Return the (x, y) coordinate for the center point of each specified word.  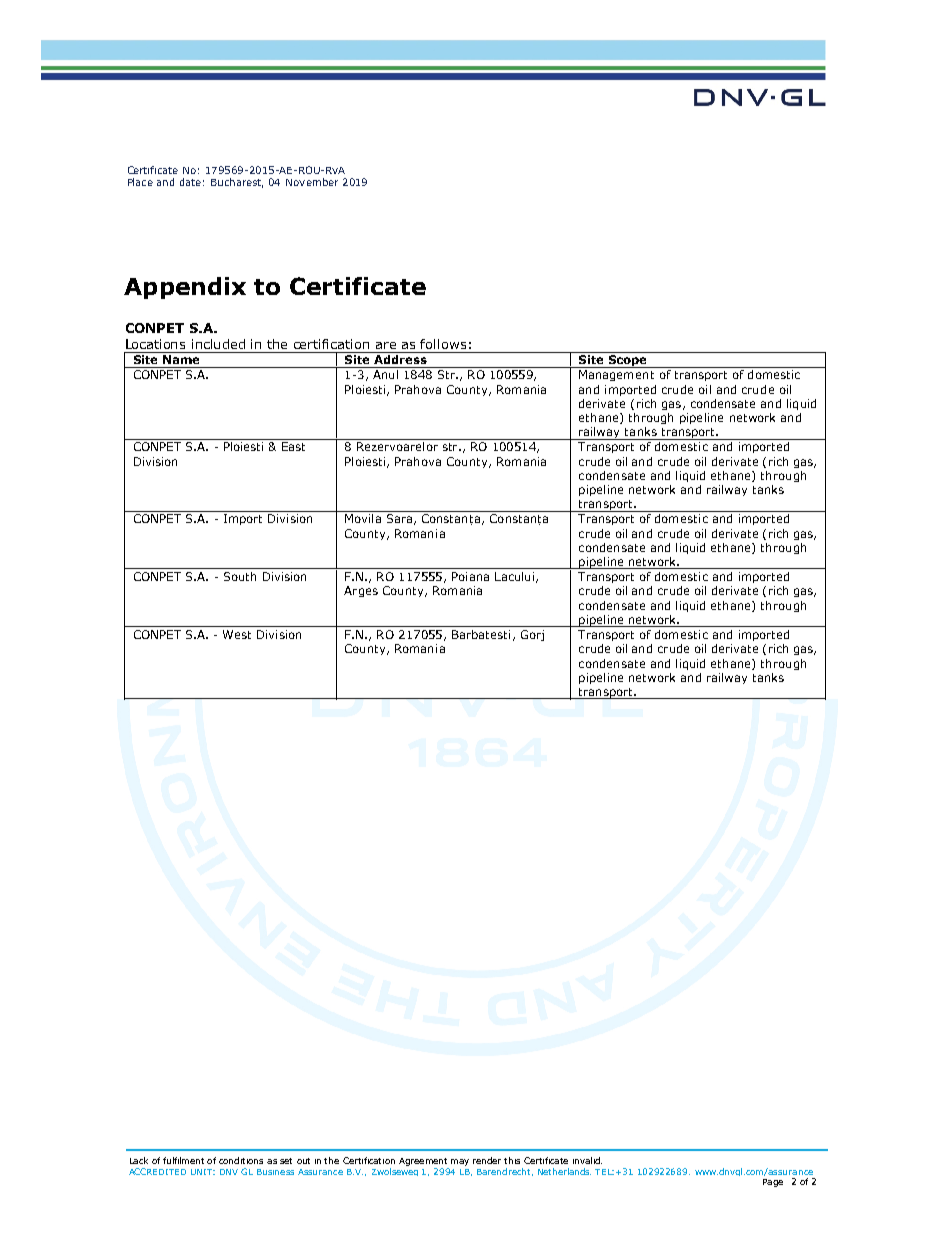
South (240, 576)
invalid (587, 1160)
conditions (241, 1160)
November (312, 182)
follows (443, 344)
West (237, 634)
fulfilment (183, 1160)
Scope (627, 361)
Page (773, 1183)
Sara (401, 519)
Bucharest (237, 183)
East (293, 446)
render (487, 1160)
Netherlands (564, 1171)
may (460, 1162)
